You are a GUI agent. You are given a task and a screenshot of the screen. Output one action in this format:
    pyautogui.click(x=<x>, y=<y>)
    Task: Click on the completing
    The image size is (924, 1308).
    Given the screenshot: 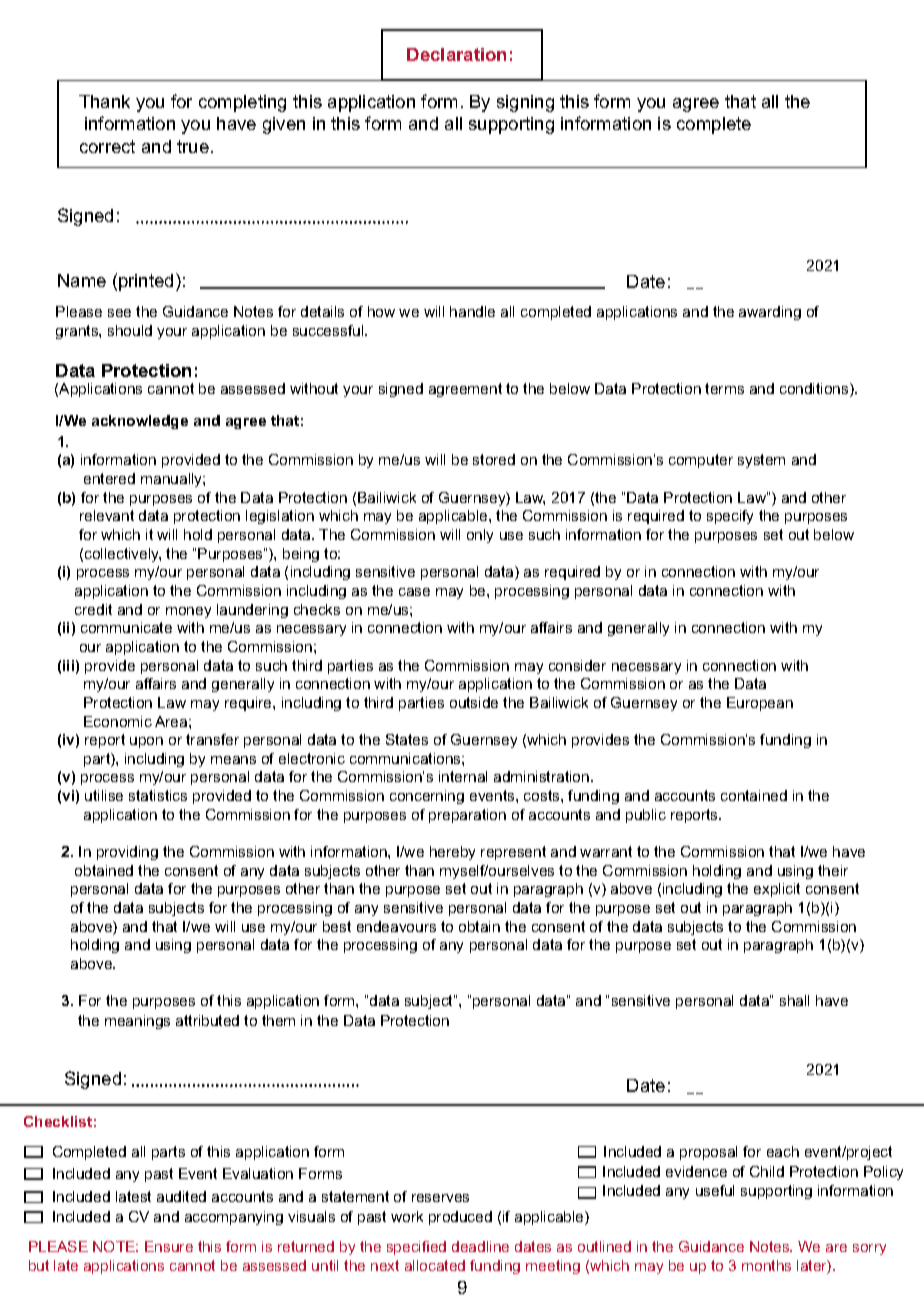 What is the action you would take?
    pyautogui.click(x=242, y=103)
